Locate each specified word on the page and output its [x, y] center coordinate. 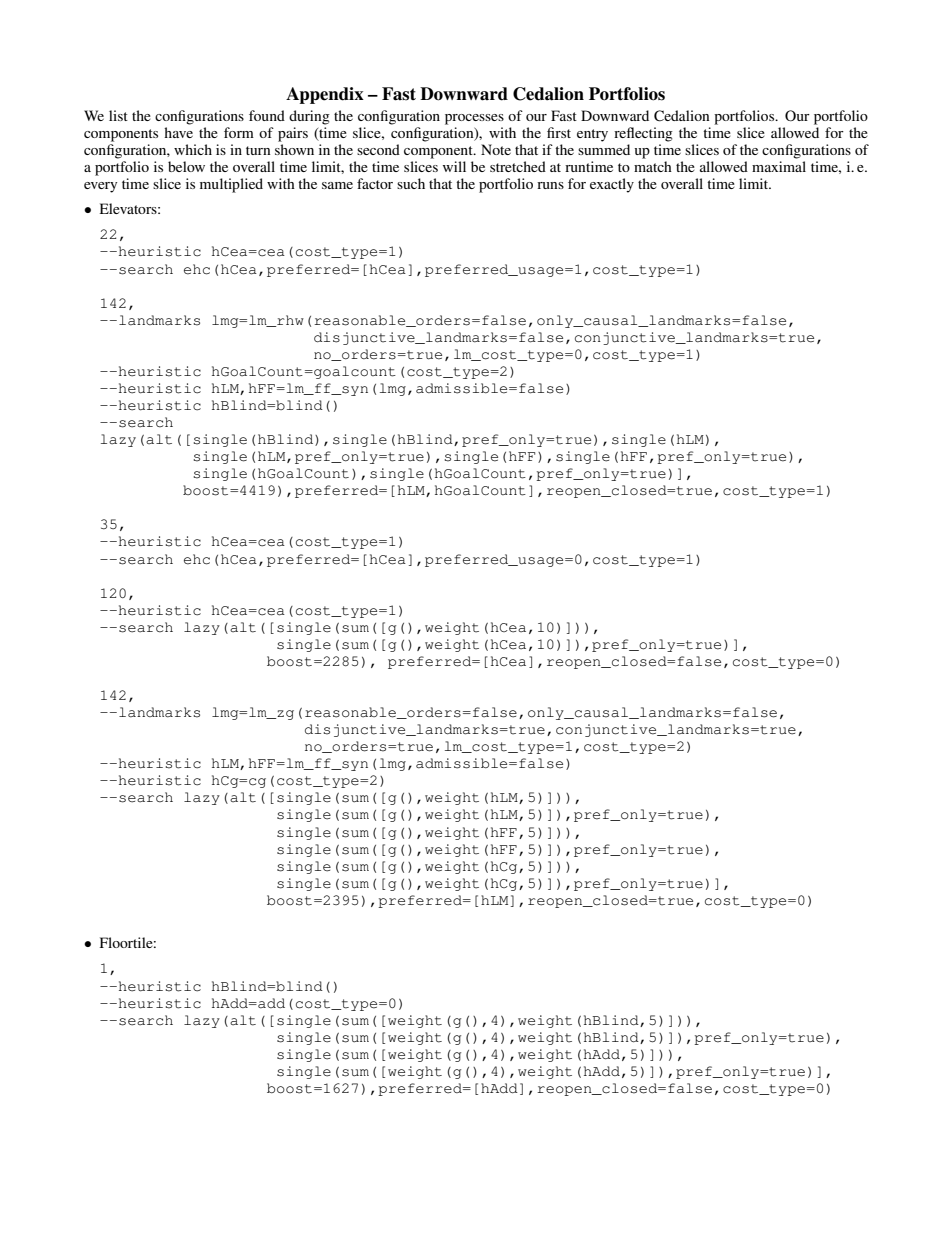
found [267, 115]
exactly [612, 185]
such [411, 183]
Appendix [325, 95]
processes [474, 119]
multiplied [231, 185]
